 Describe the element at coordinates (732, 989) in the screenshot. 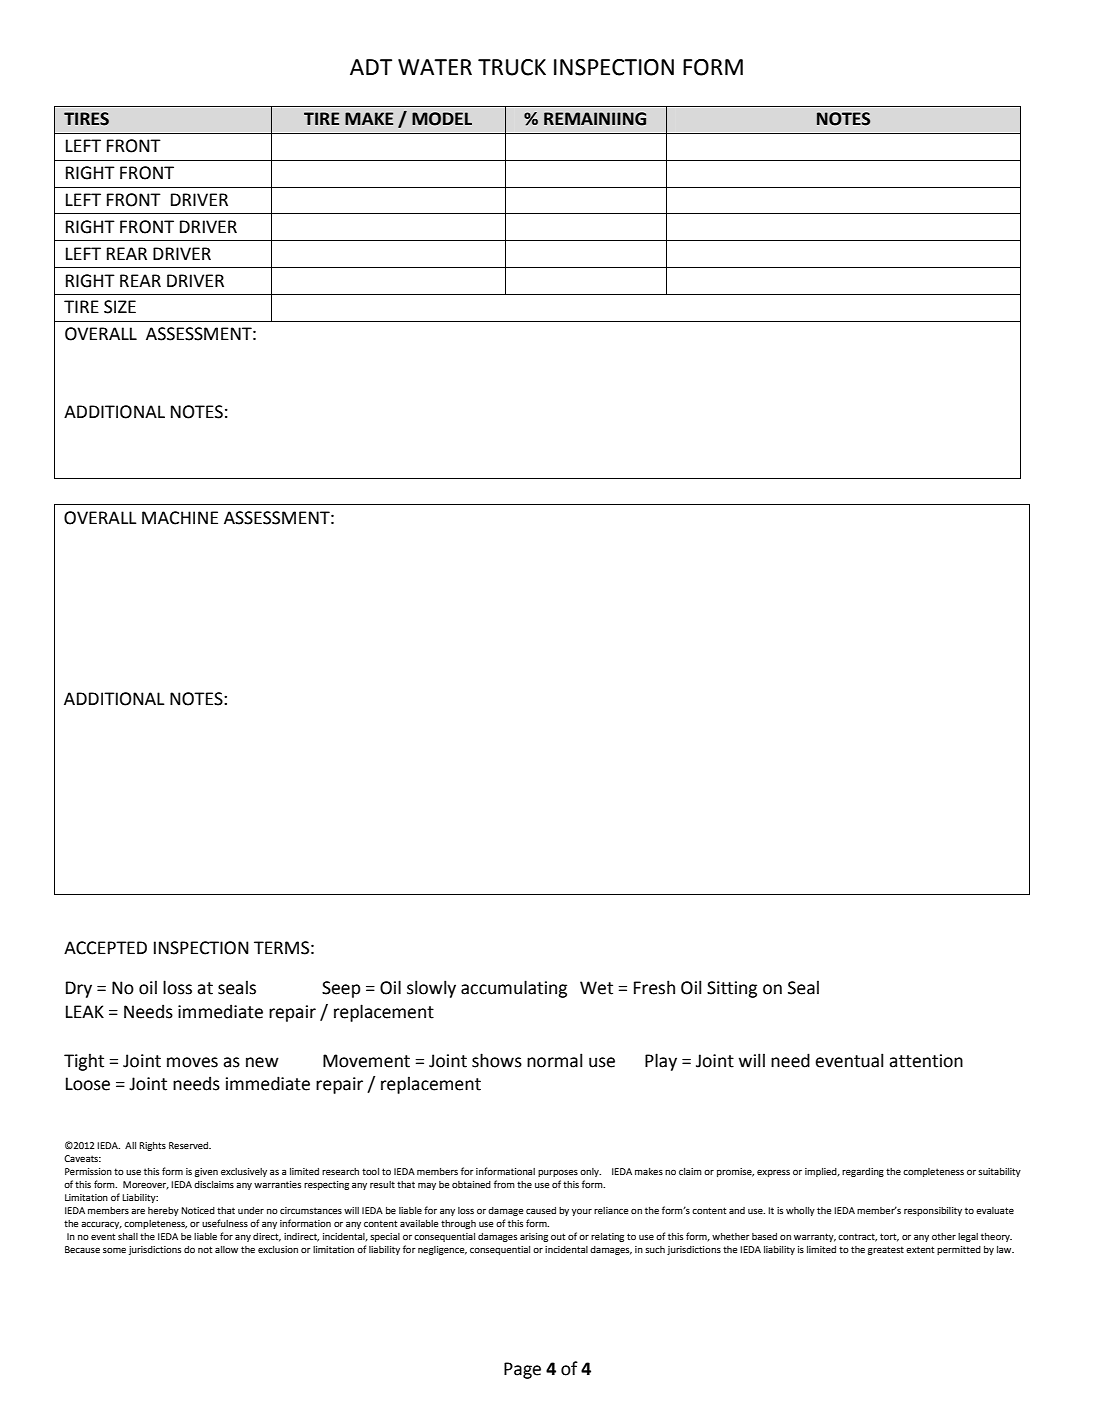

I see `Sitting` at that location.
